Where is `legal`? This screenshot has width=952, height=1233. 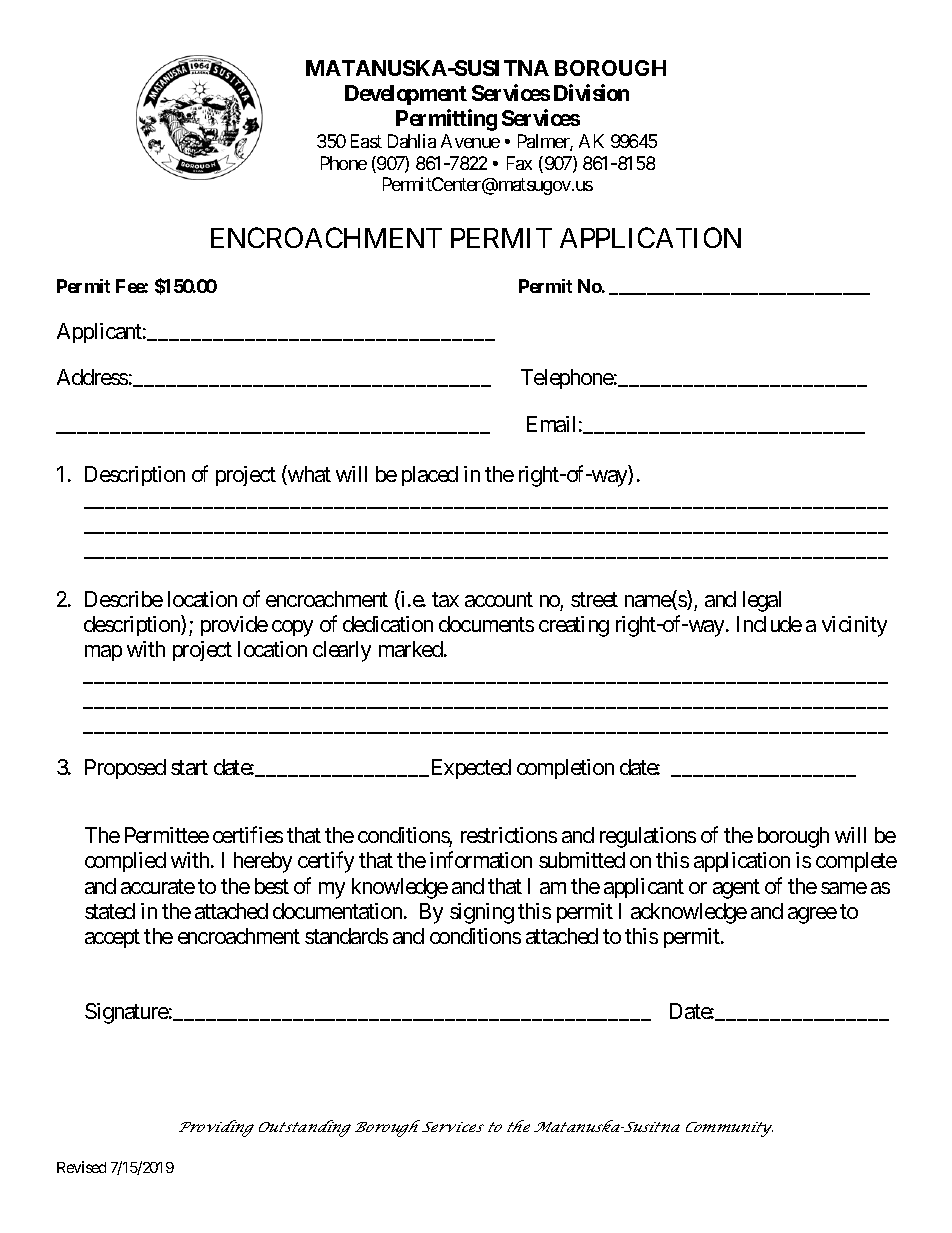 legal is located at coordinates (762, 601).
